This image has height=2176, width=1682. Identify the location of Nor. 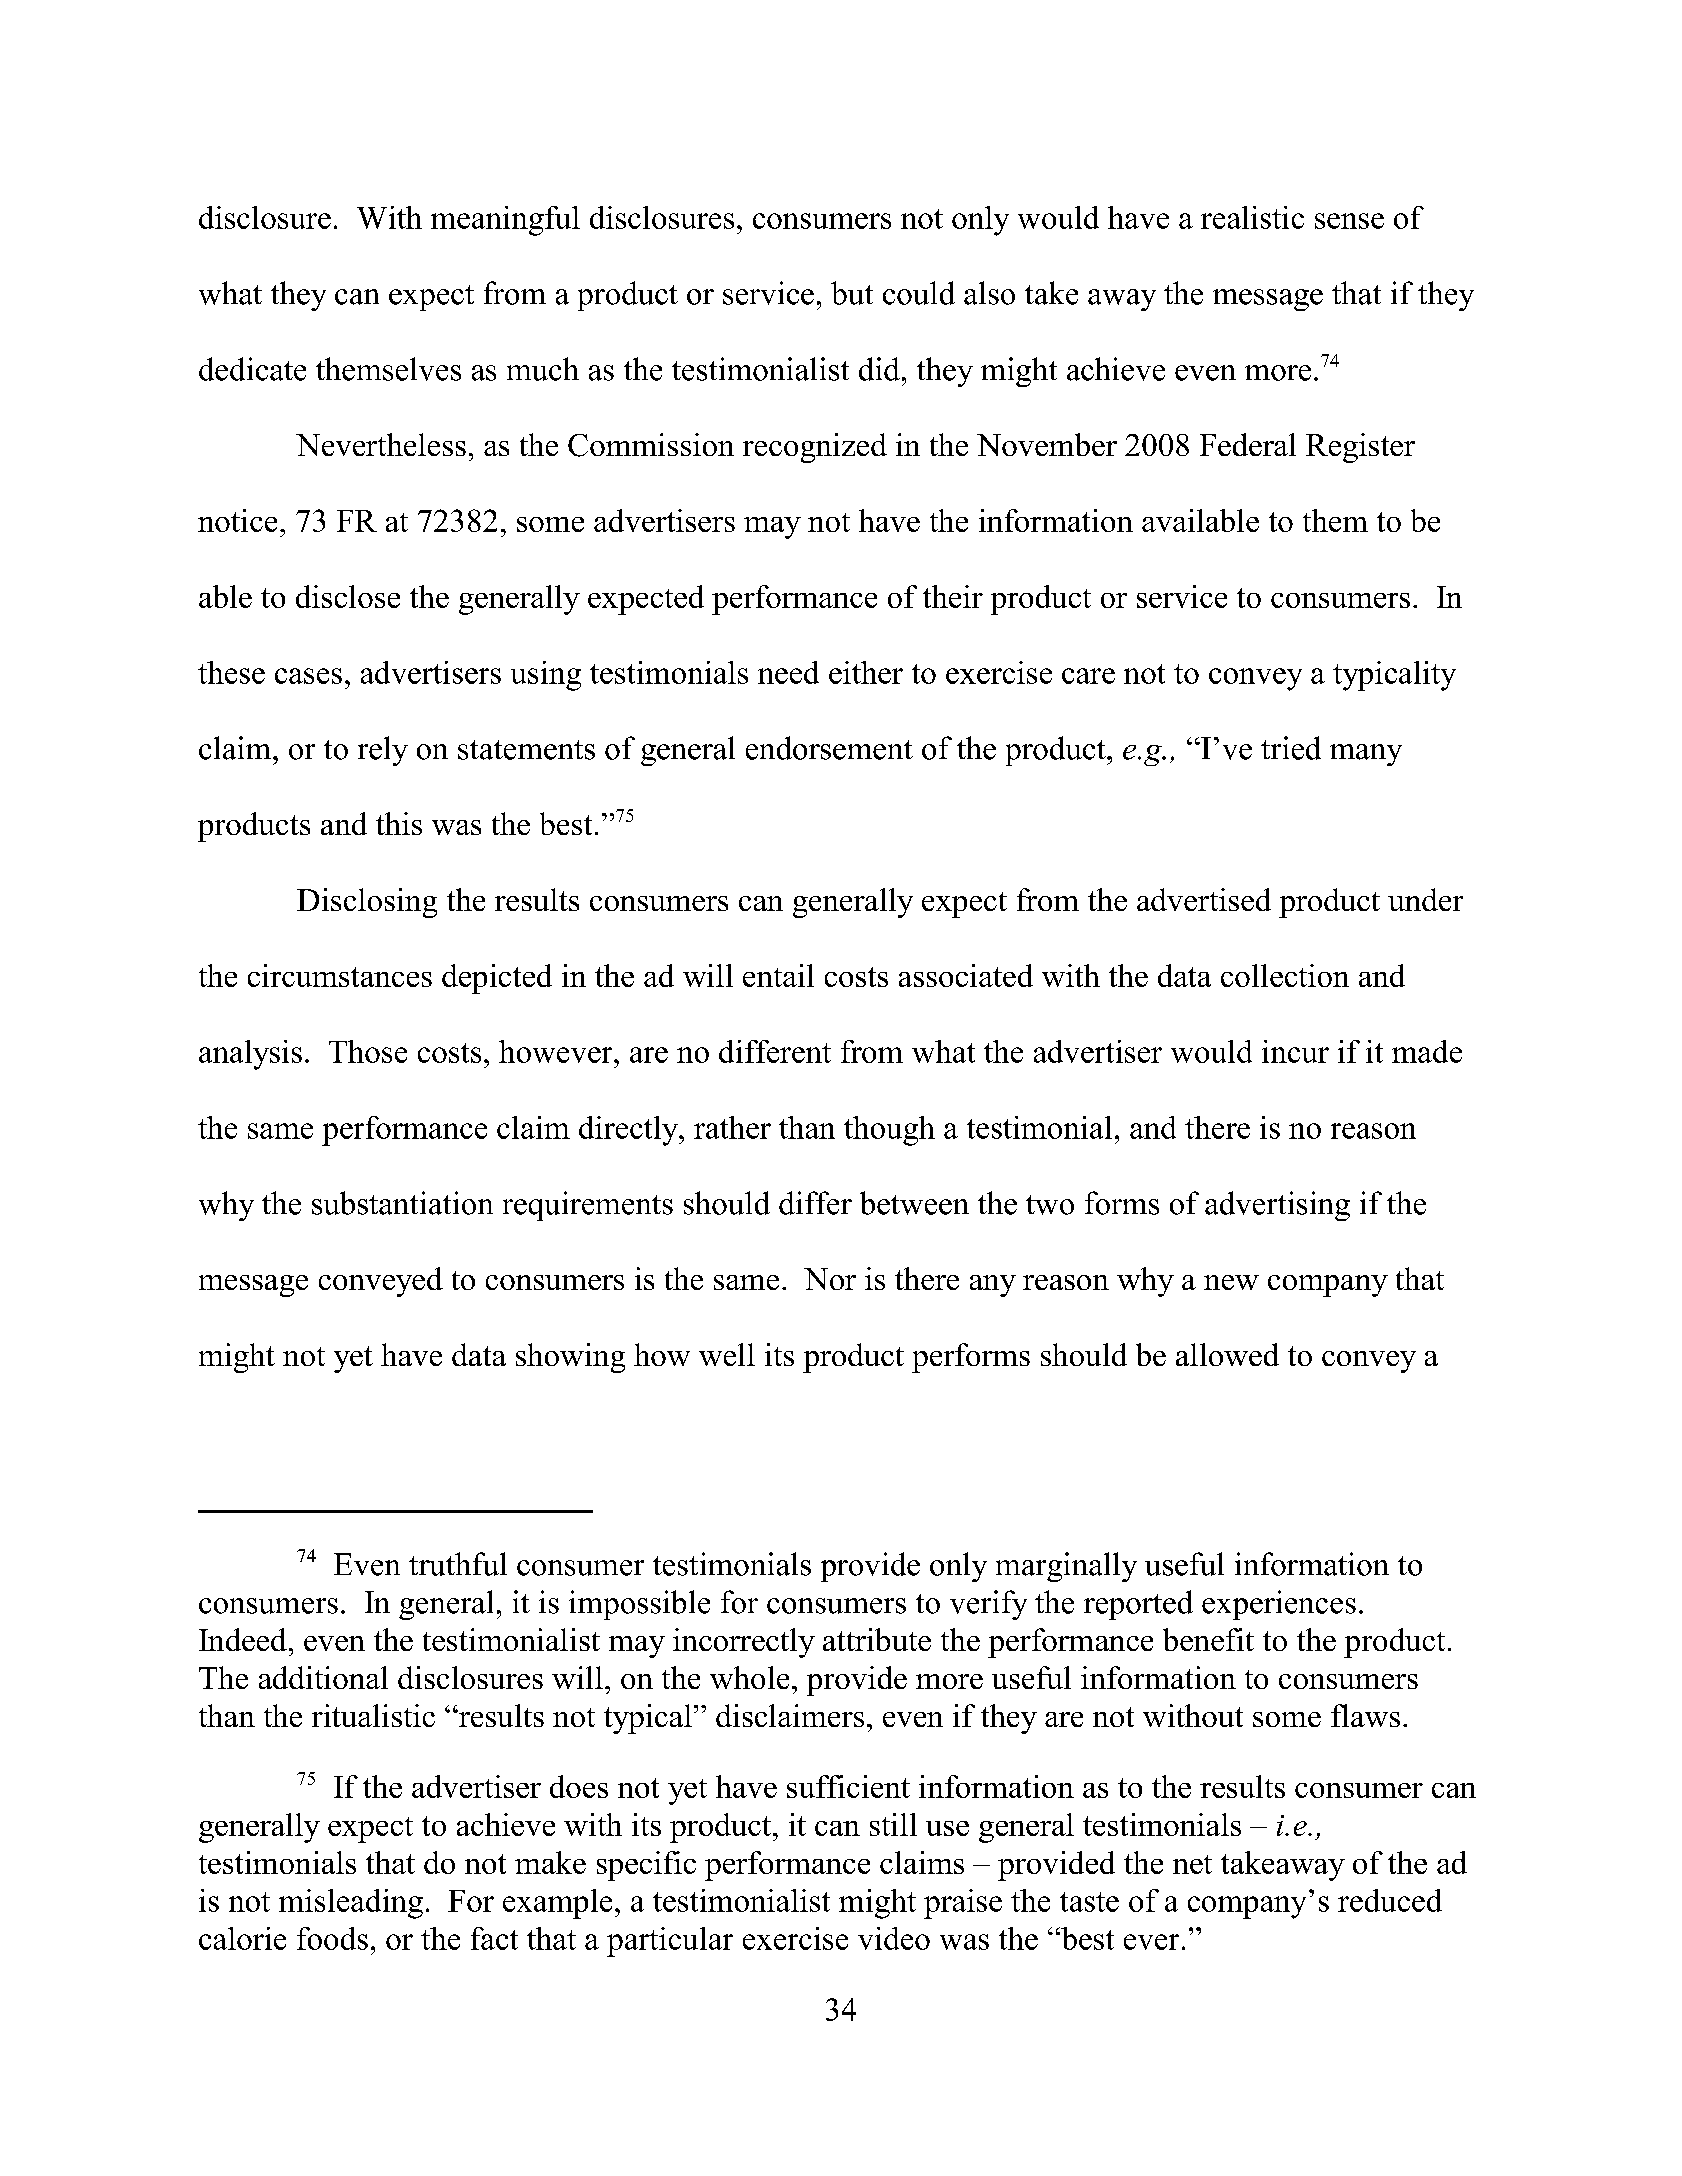
(830, 1279).
